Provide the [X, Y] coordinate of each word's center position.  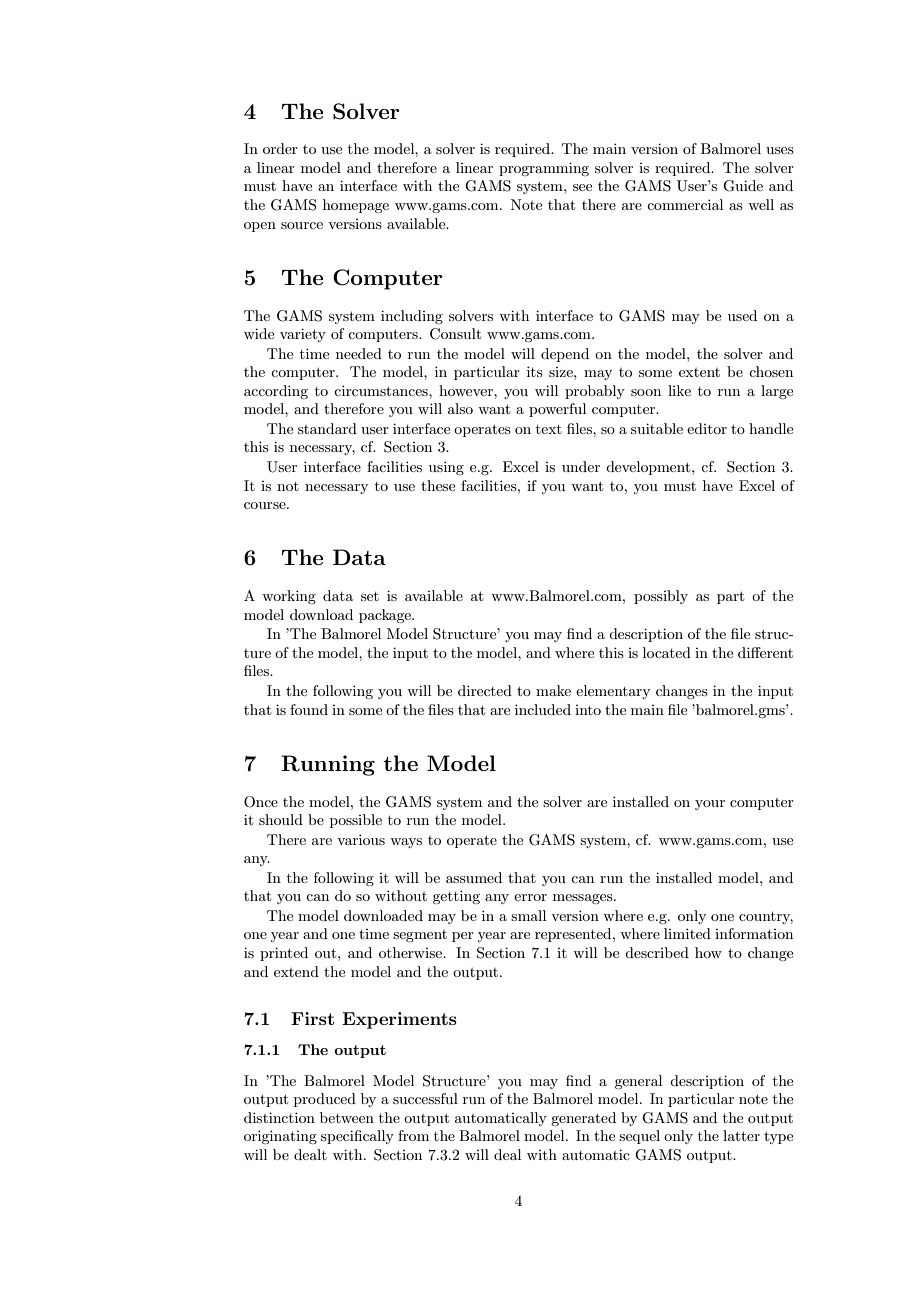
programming [544, 169]
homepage [356, 206]
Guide [743, 186]
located [667, 652]
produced [325, 1100]
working [289, 597]
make [553, 690]
